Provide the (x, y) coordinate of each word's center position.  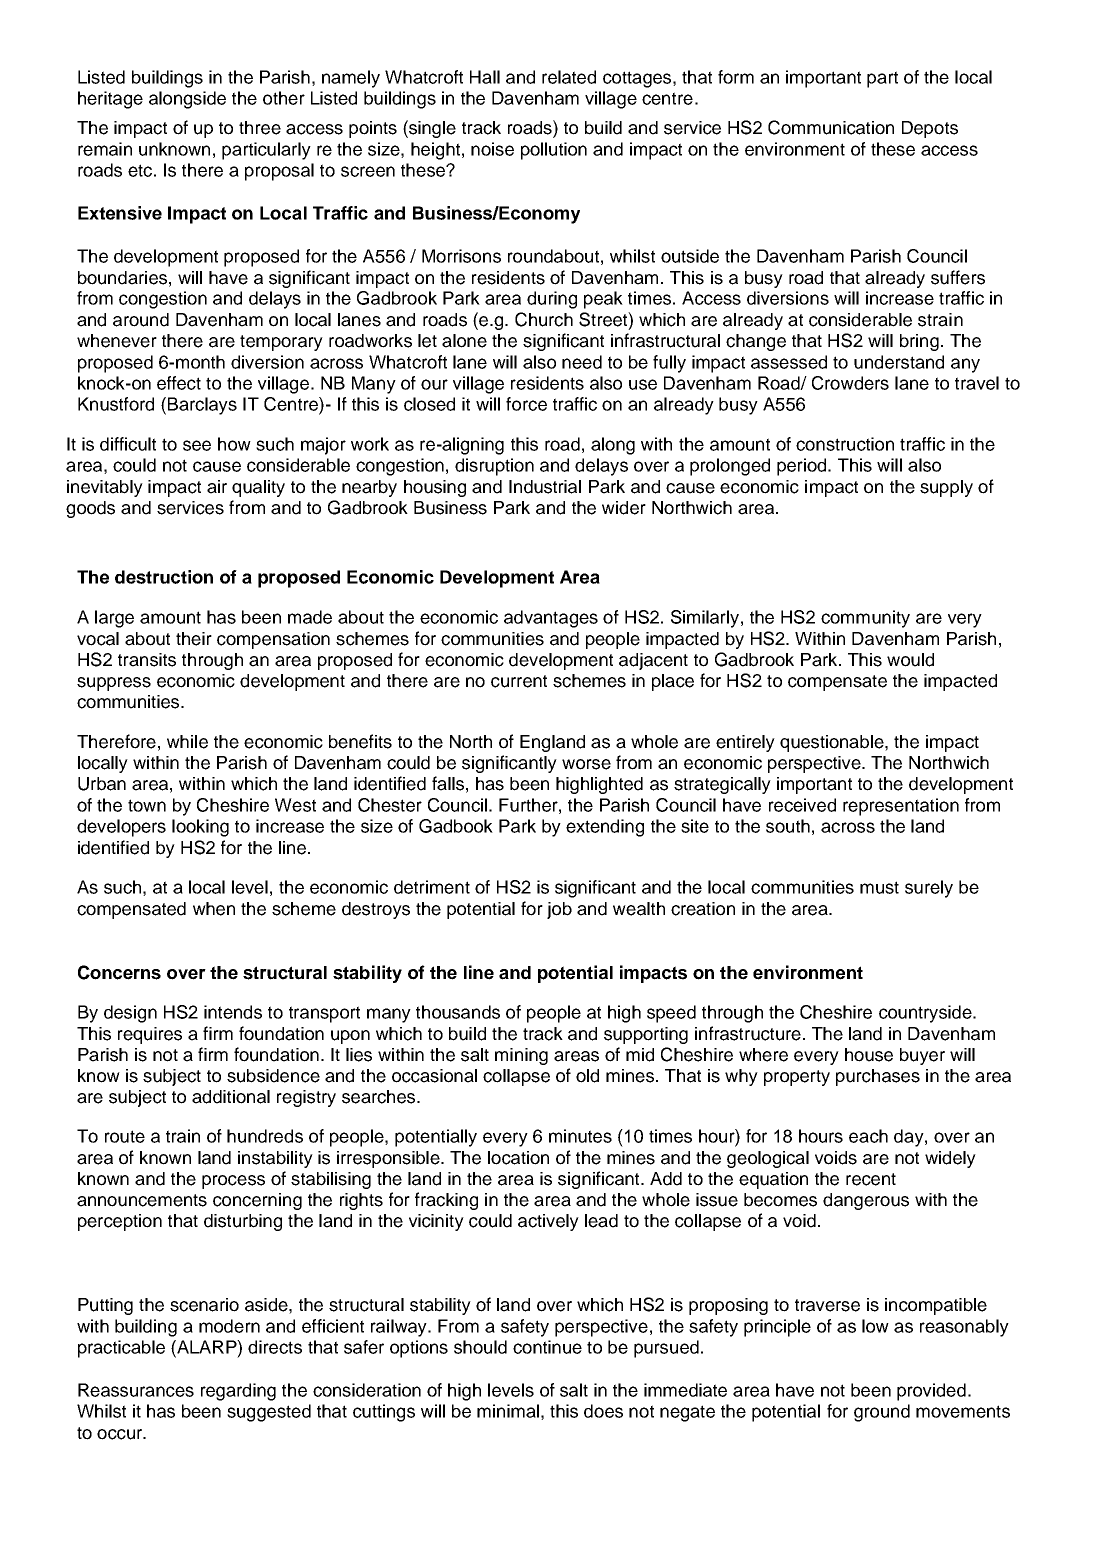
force (526, 404)
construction (845, 444)
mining (521, 1056)
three (260, 128)
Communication (831, 127)
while (187, 742)
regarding (238, 1392)
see (197, 445)
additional (231, 1097)
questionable (833, 743)
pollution (554, 151)
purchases (878, 1077)
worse (586, 764)
